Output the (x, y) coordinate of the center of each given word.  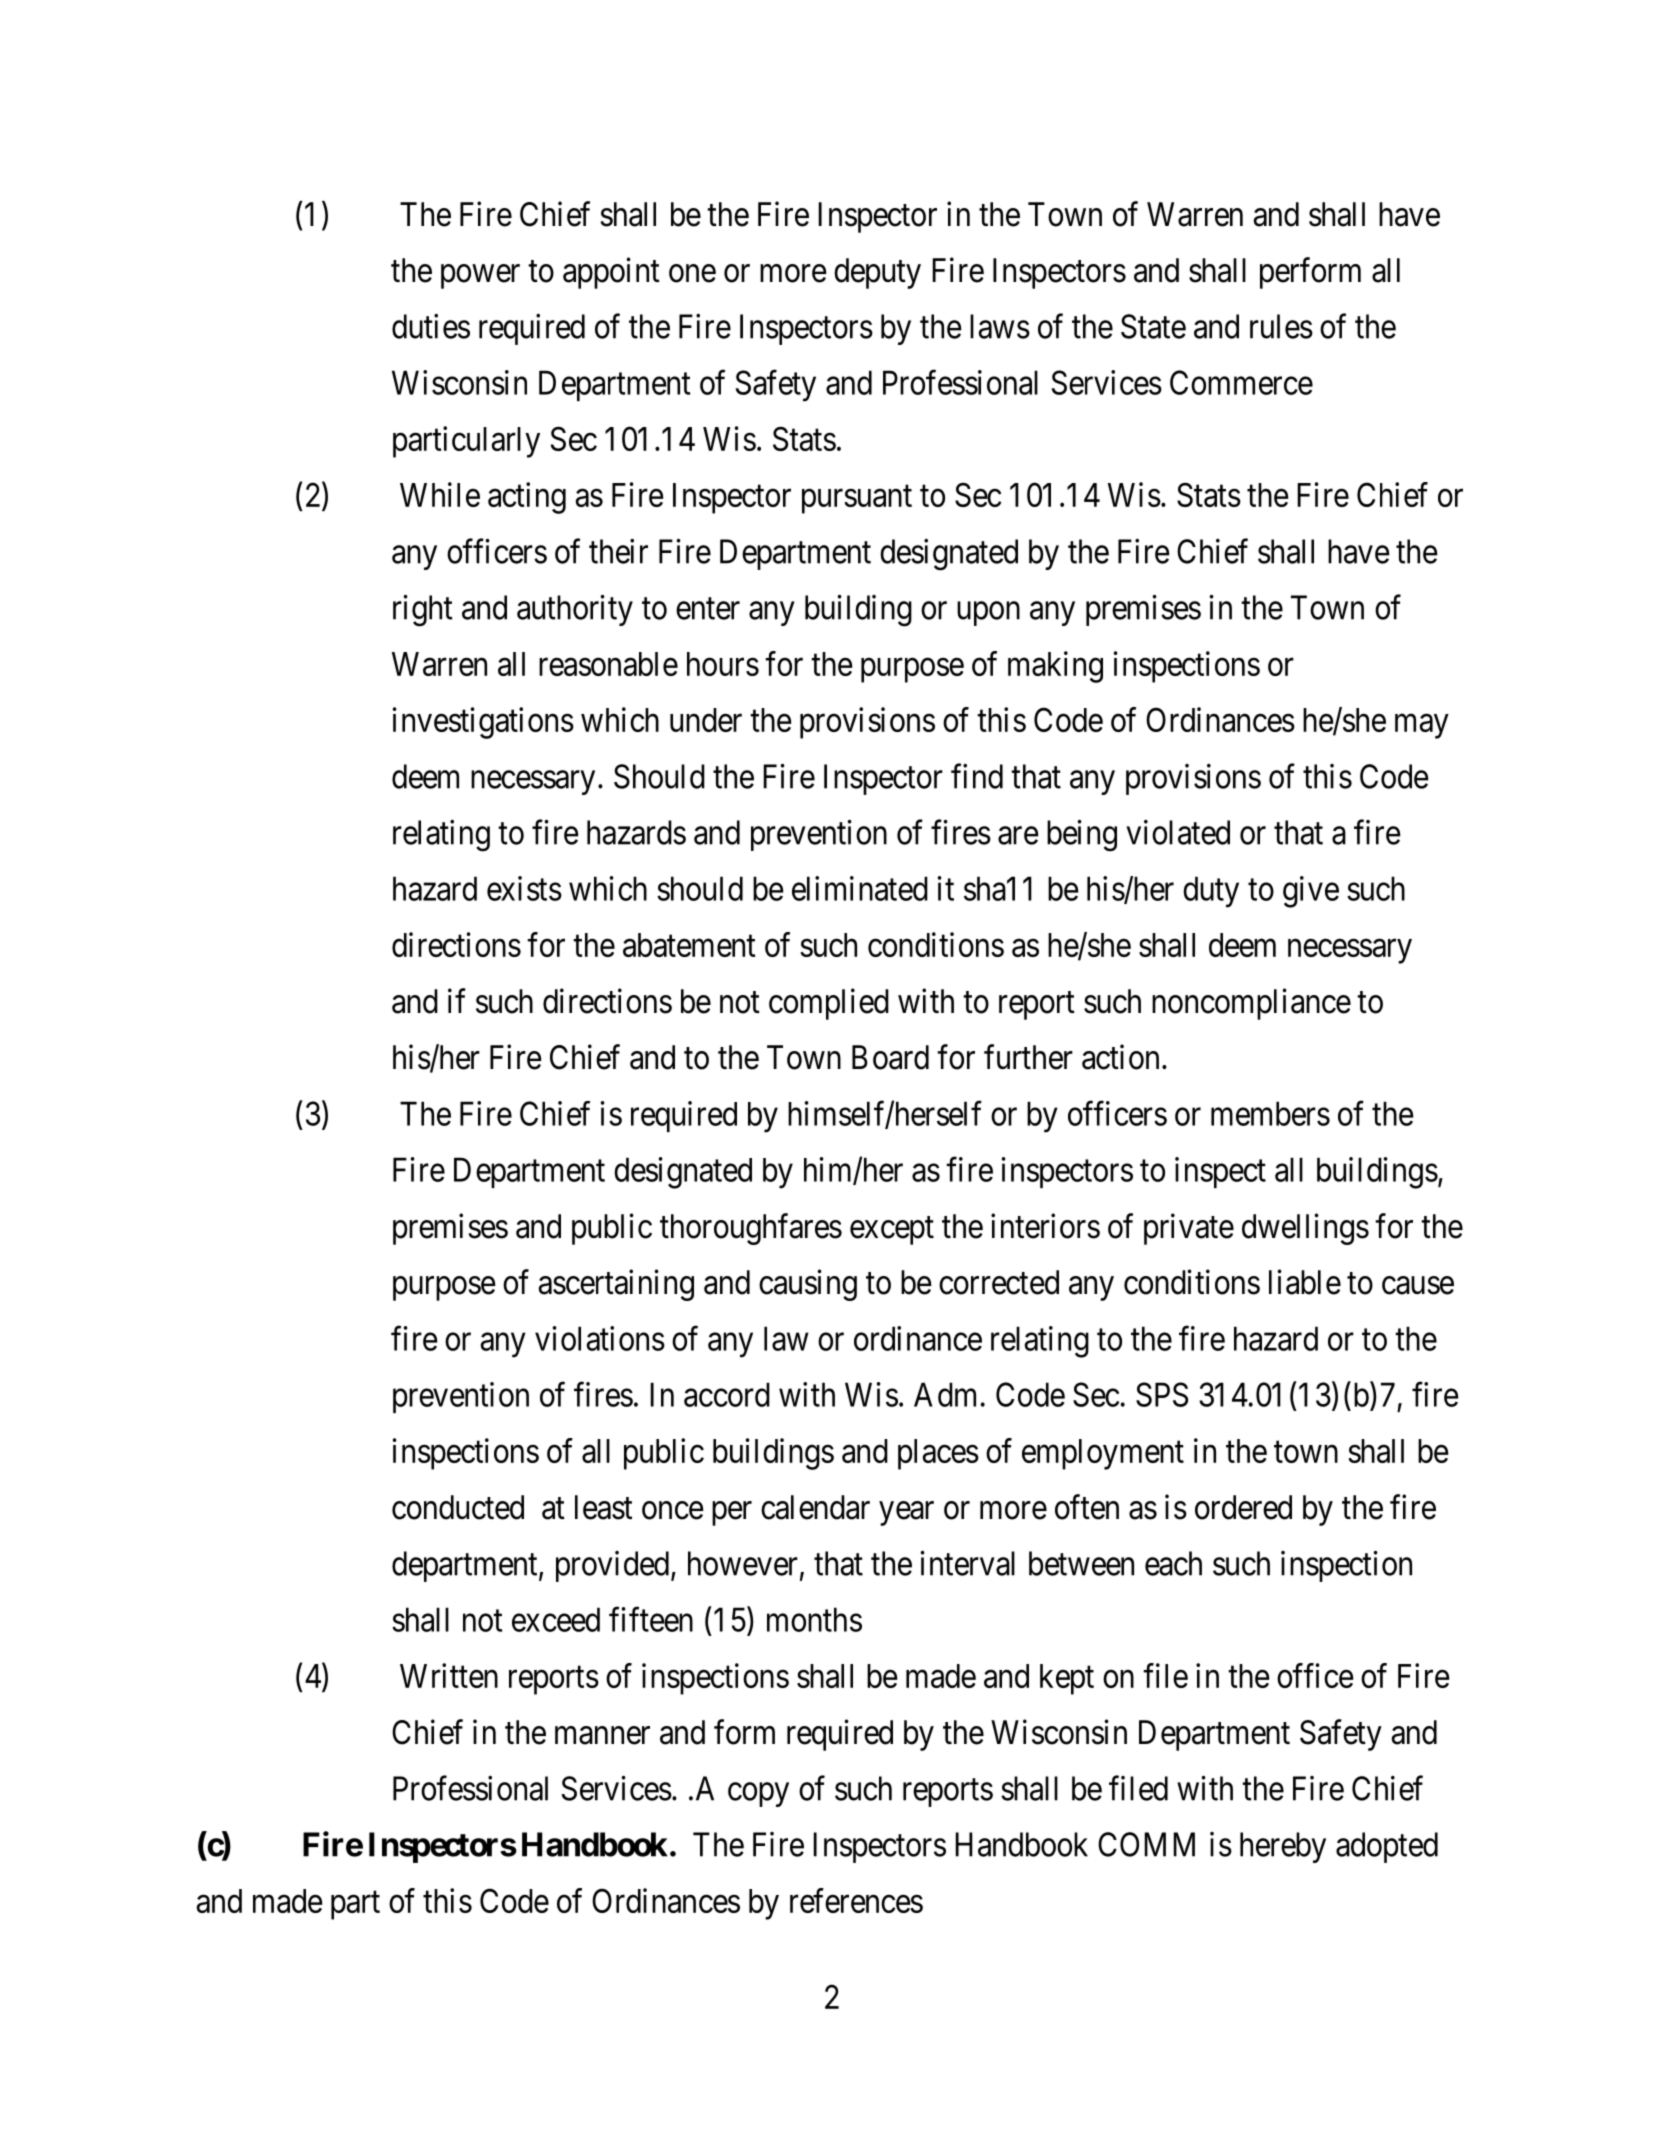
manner (602, 1735)
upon (988, 614)
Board (890, 1057)
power (480, 277)
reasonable (608, 664)
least (603, 1507)
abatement (689, 945)
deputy (877, 273)
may (1422, 726)
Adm (945, 1394)
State (1153, 326)
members (1270, 1113)
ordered (1243, 1507)
